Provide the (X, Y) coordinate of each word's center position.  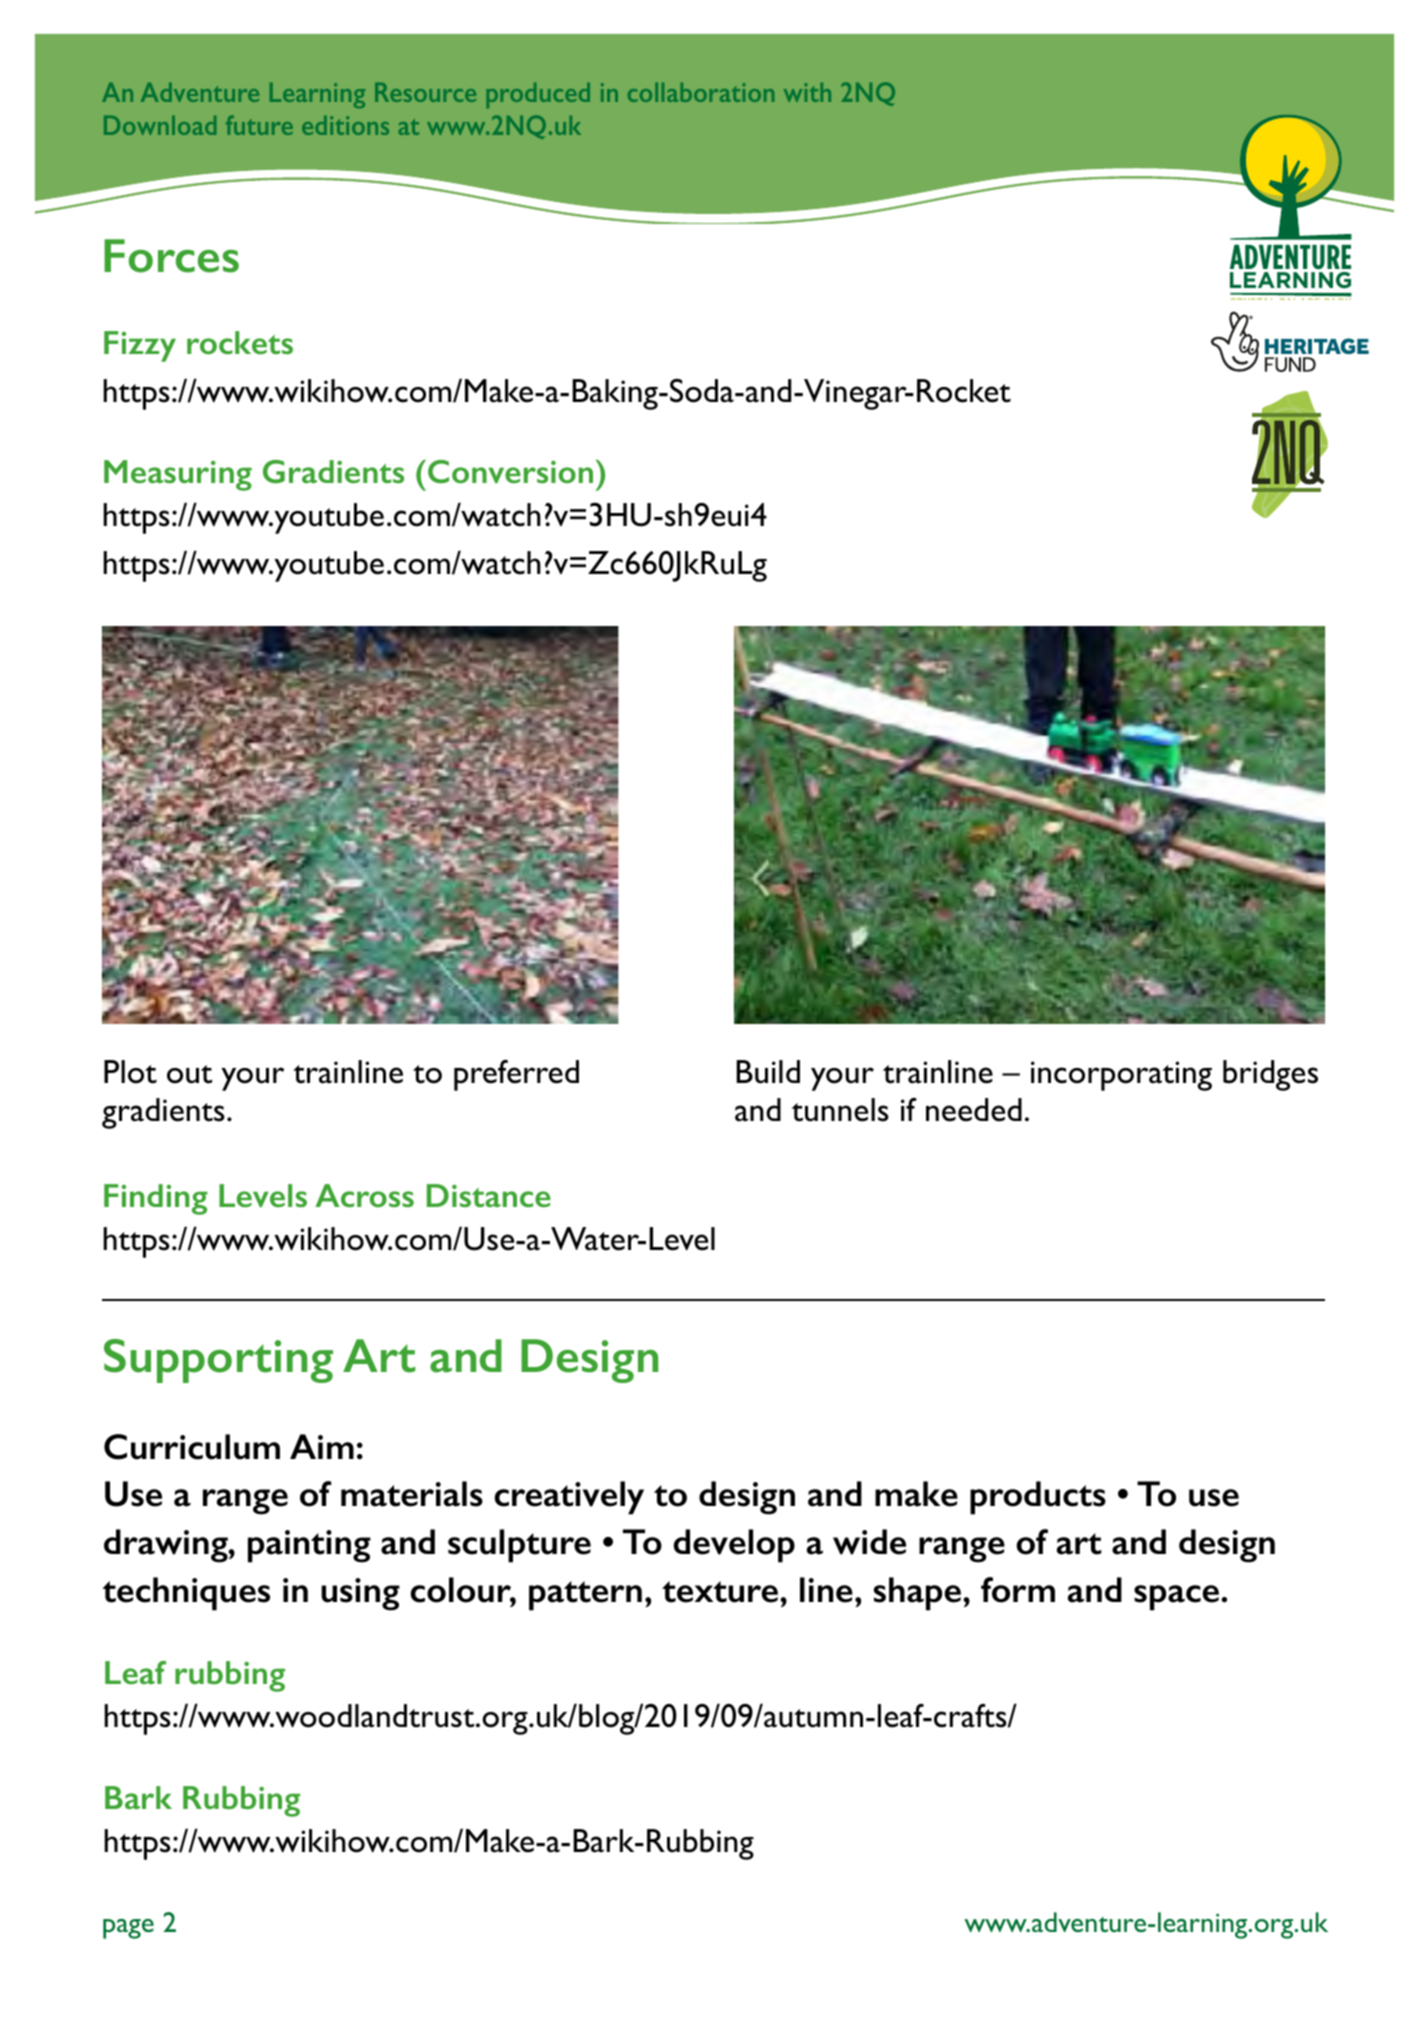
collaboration (701, 92)
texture (720, 1592)
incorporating (1121, 1076)
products (1038, 1498)
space (1176, 1598)
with (807, 92)
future (259, 125)
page (128, 1929)
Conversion (510, 471)
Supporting (218, 1361)
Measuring (178, 475)
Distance (489, 1195)
